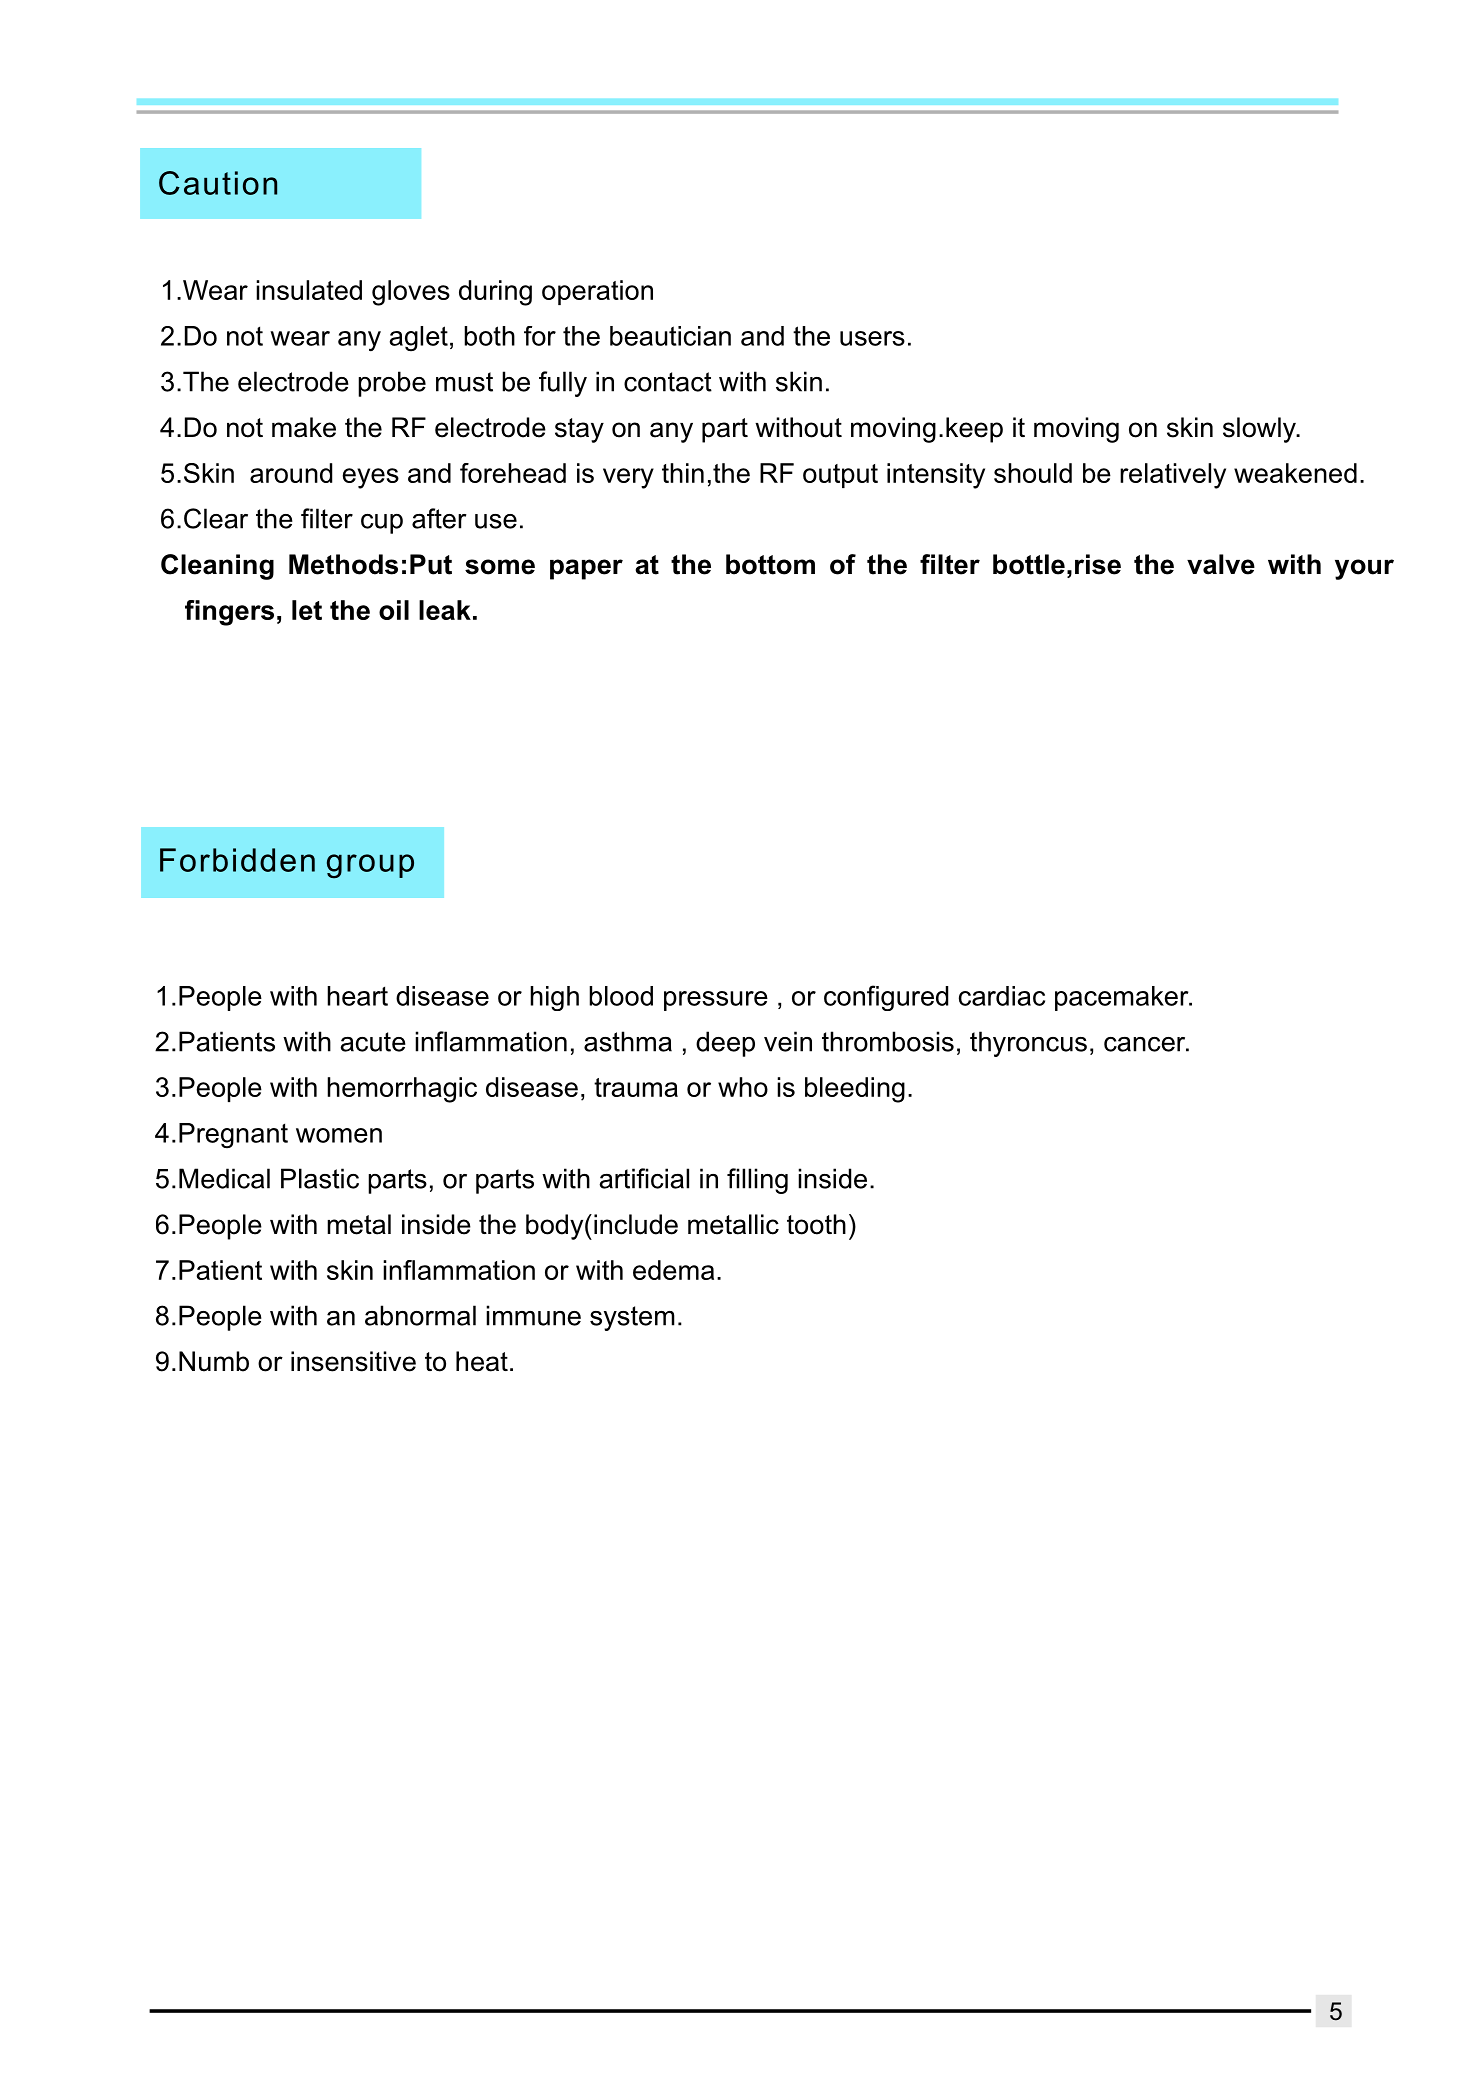 The image size is (1475, 2087). What do you see at coordinates (770, 564) in the page?
I see `bottom` at bounding box center [770, 564].
